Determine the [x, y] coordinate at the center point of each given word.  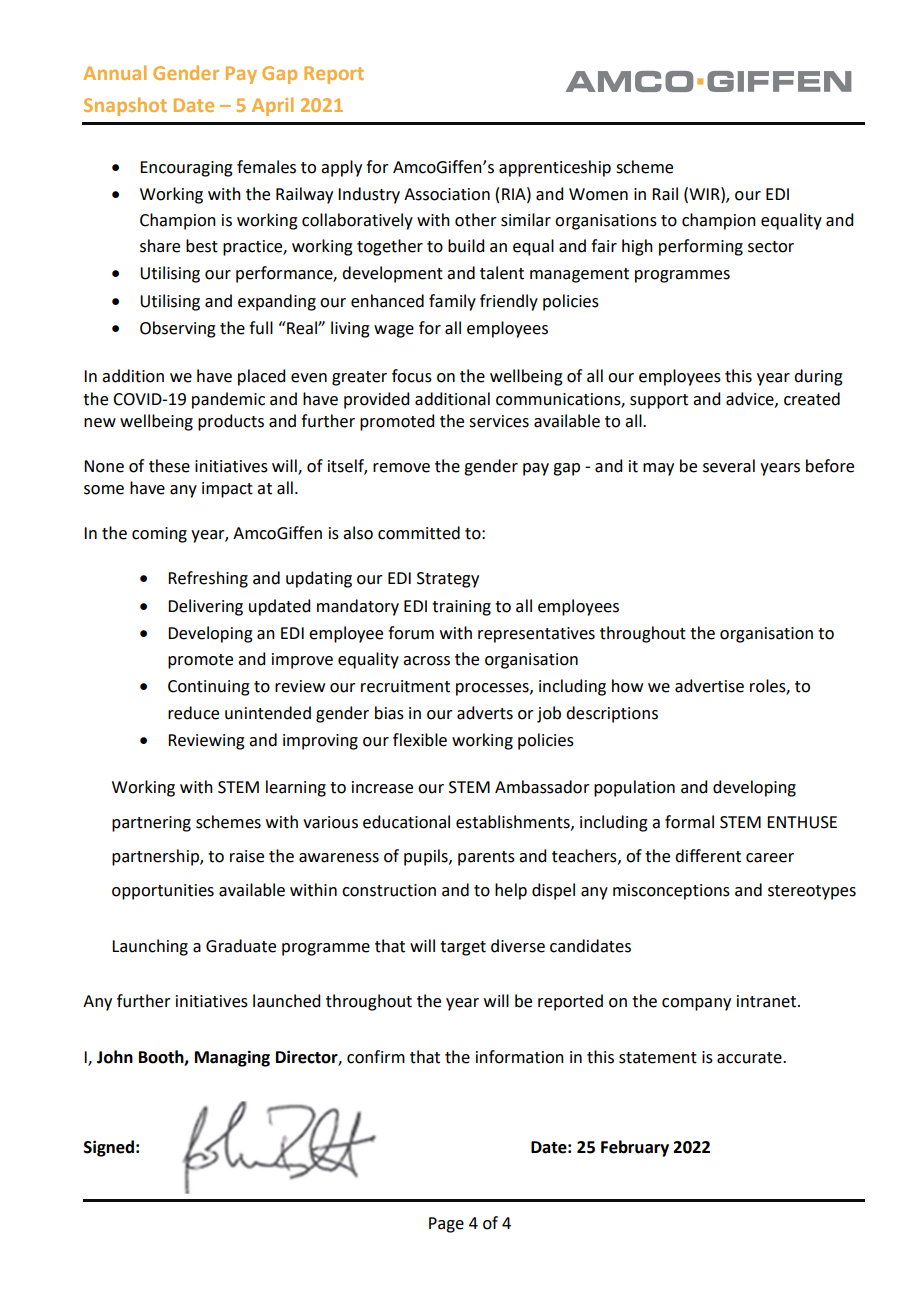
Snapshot [125, 106]
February [635, 1148]
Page [446, 1225]
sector [771, 247]
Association [447, 194]
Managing [232, 1058]
